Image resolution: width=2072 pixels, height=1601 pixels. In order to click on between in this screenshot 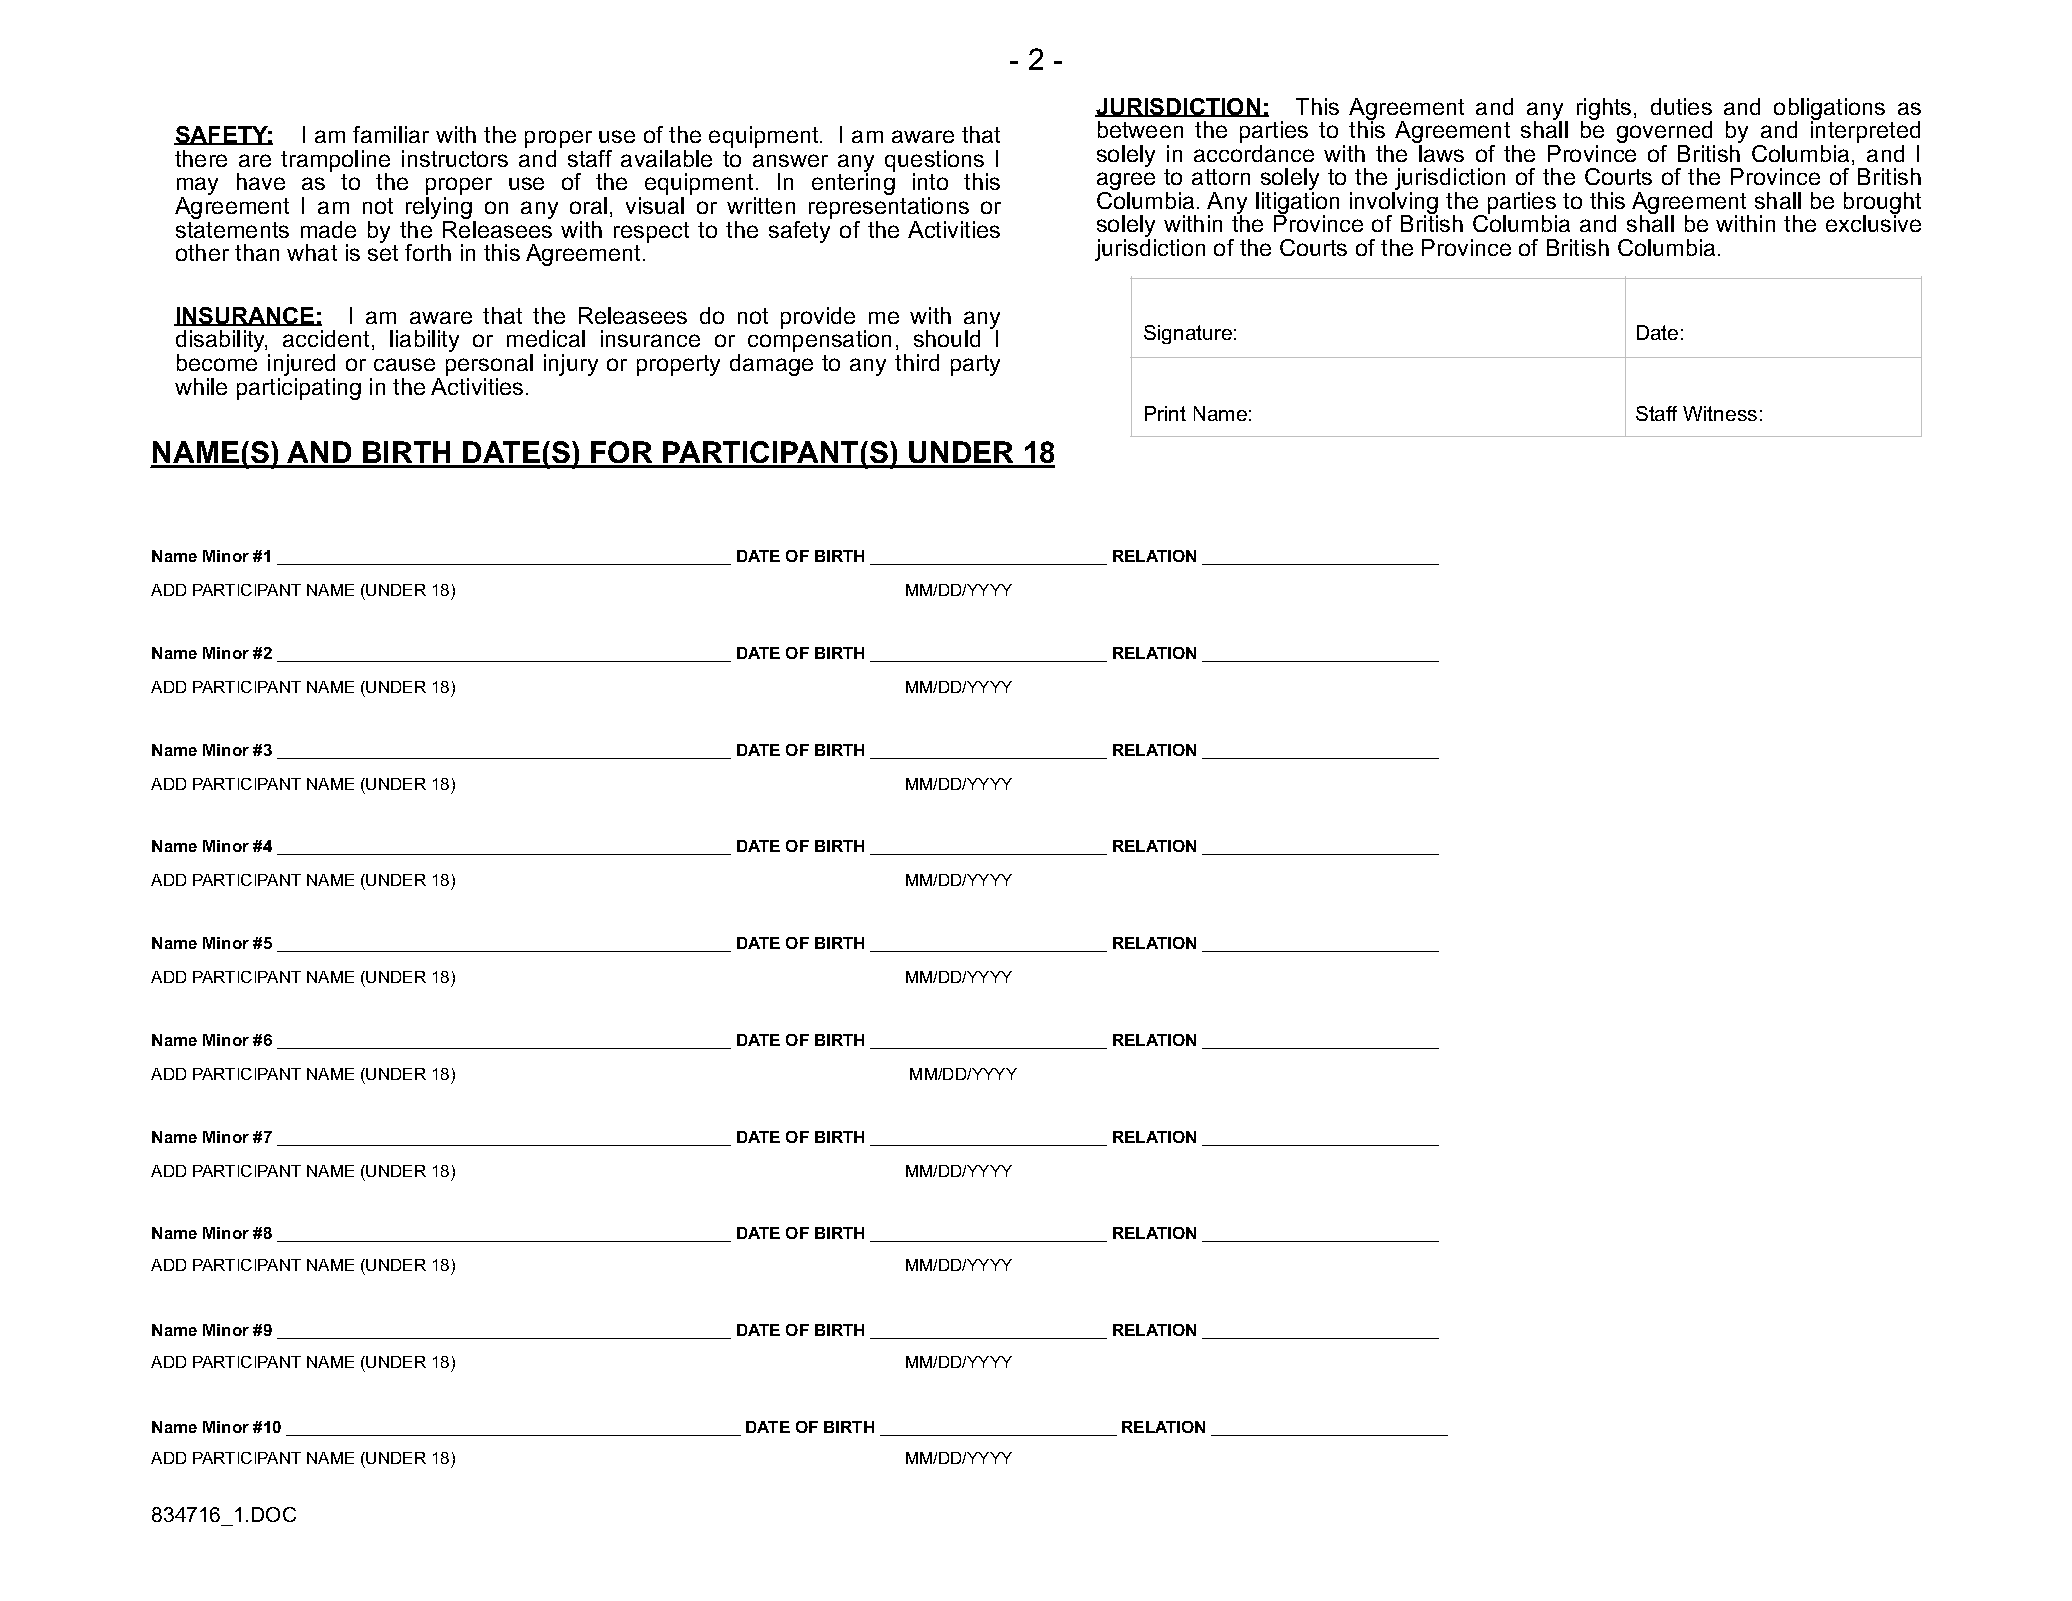, I will do `click(1140, 129)`.
